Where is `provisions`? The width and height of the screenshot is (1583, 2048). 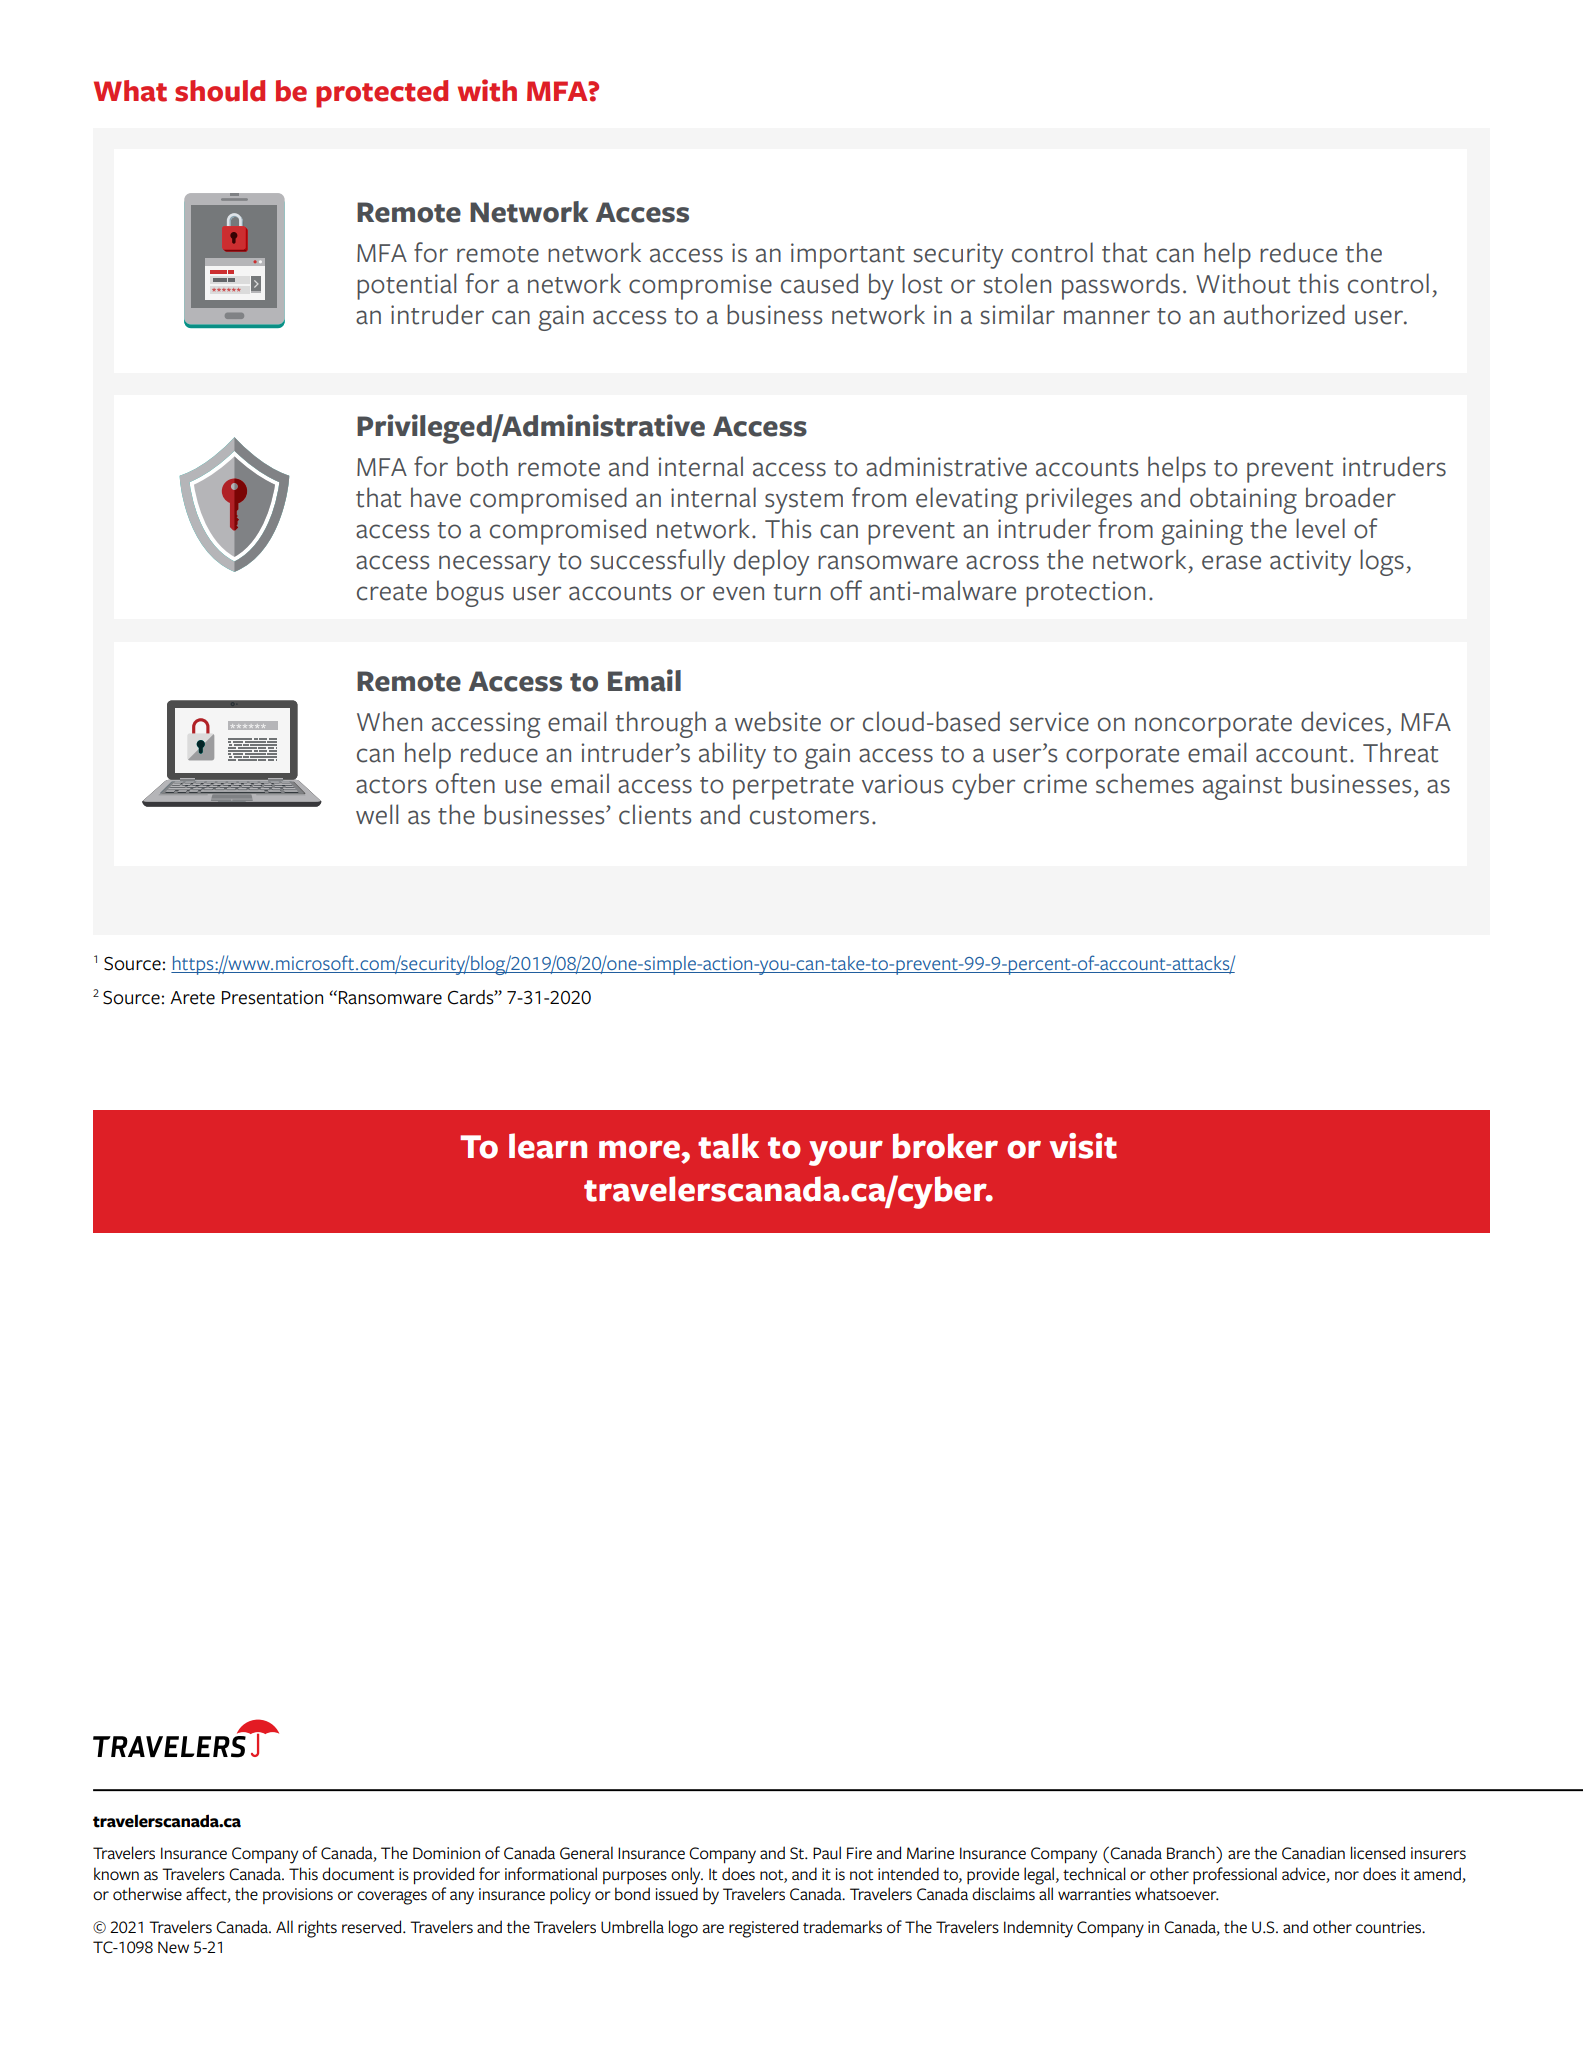 provisions is located at coordinates (298, 1896).
